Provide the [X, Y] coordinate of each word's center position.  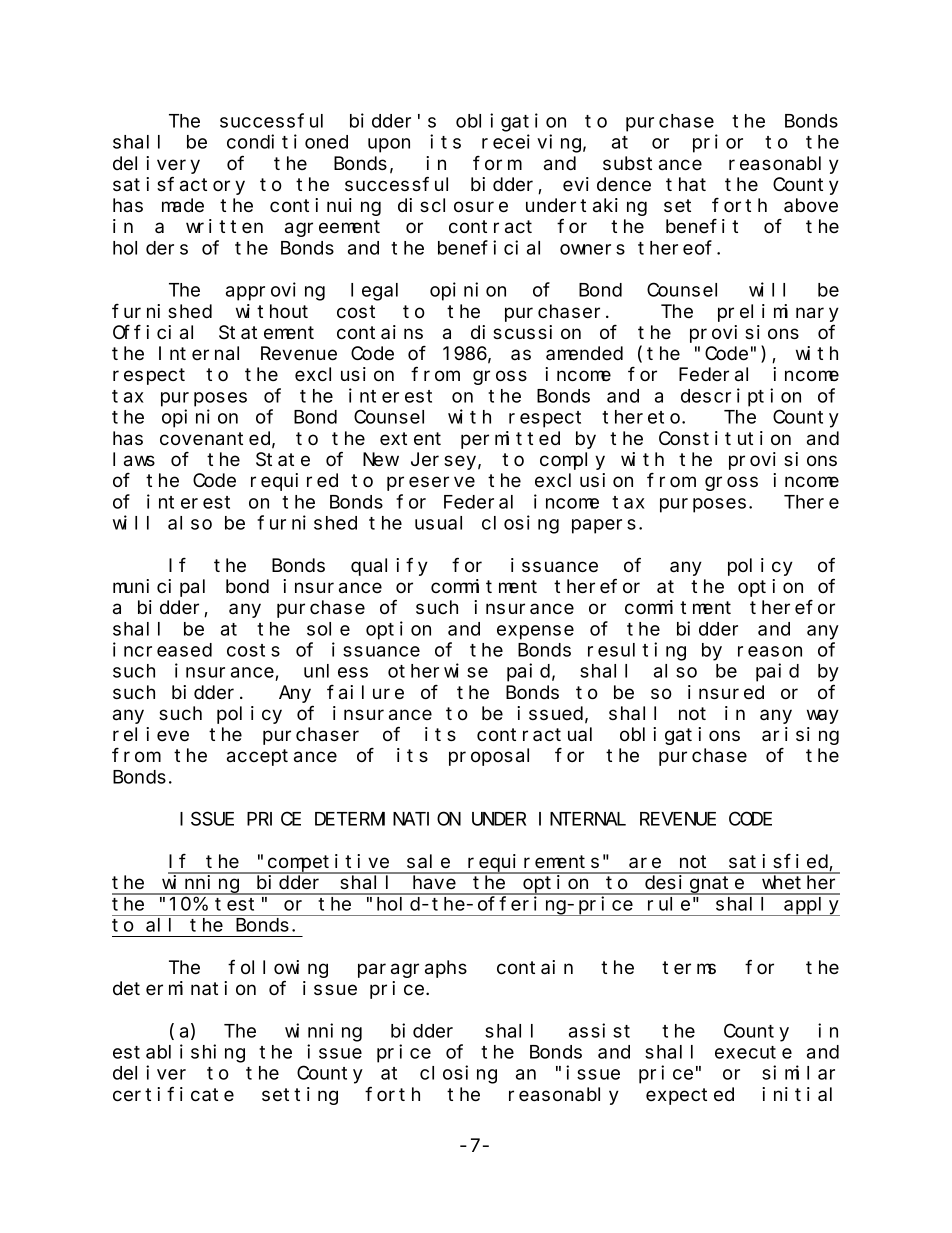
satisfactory [179, 185]
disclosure [453, 205]
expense [535, 632]
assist [599, 1030]
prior [718, 143]
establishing [179, 1053]
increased [162, 649]
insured [726, 692]
